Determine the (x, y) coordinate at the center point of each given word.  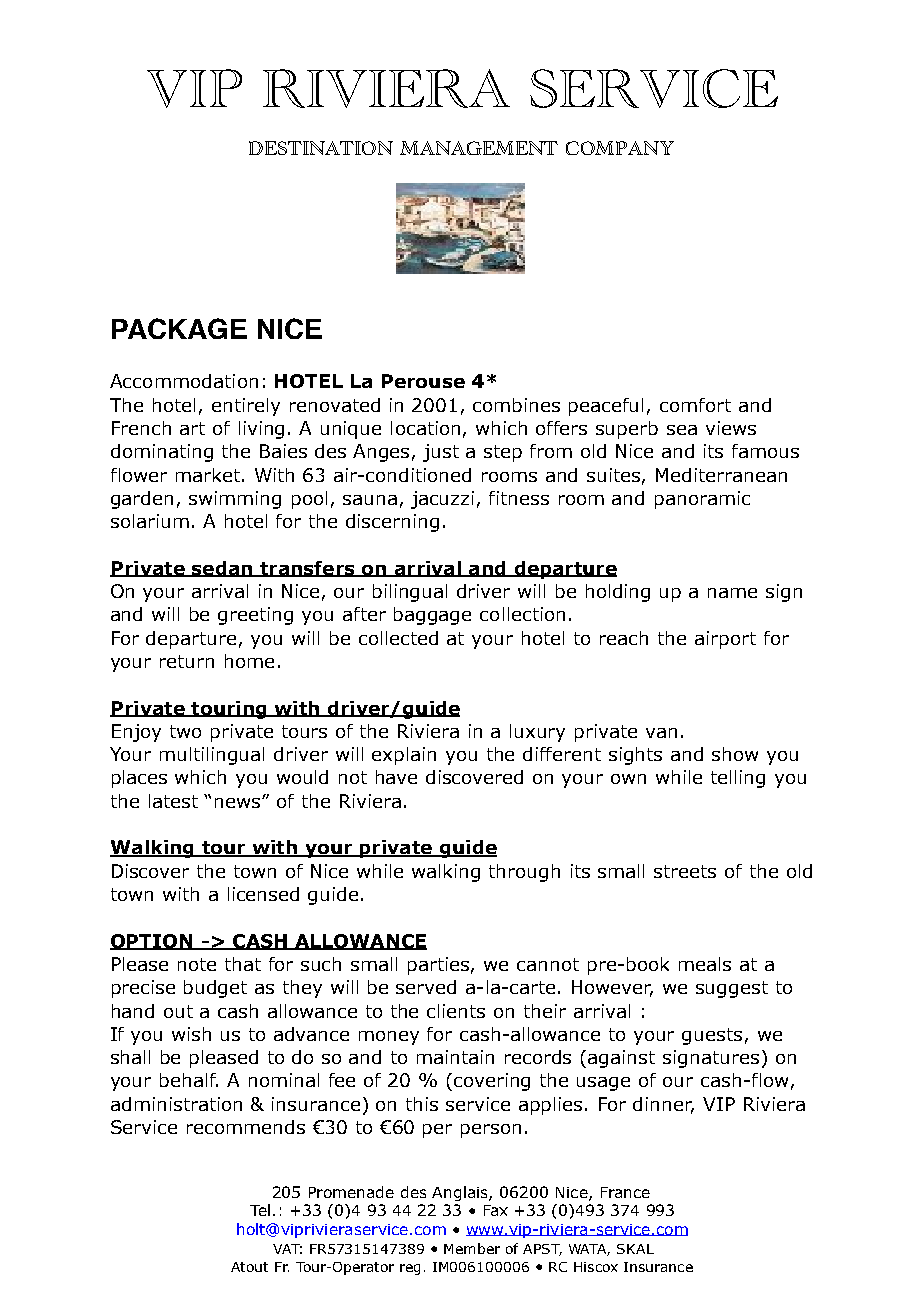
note (197, 964)
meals (705, 964)
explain (404, 756)
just (441, 453)
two (185, 731)
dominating (162, 453)
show (735, 754)
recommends (246, 1127)
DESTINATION (321, 148)
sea (682, 430)
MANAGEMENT (479, 148)
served (426, 987)
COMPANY (620, 148)
